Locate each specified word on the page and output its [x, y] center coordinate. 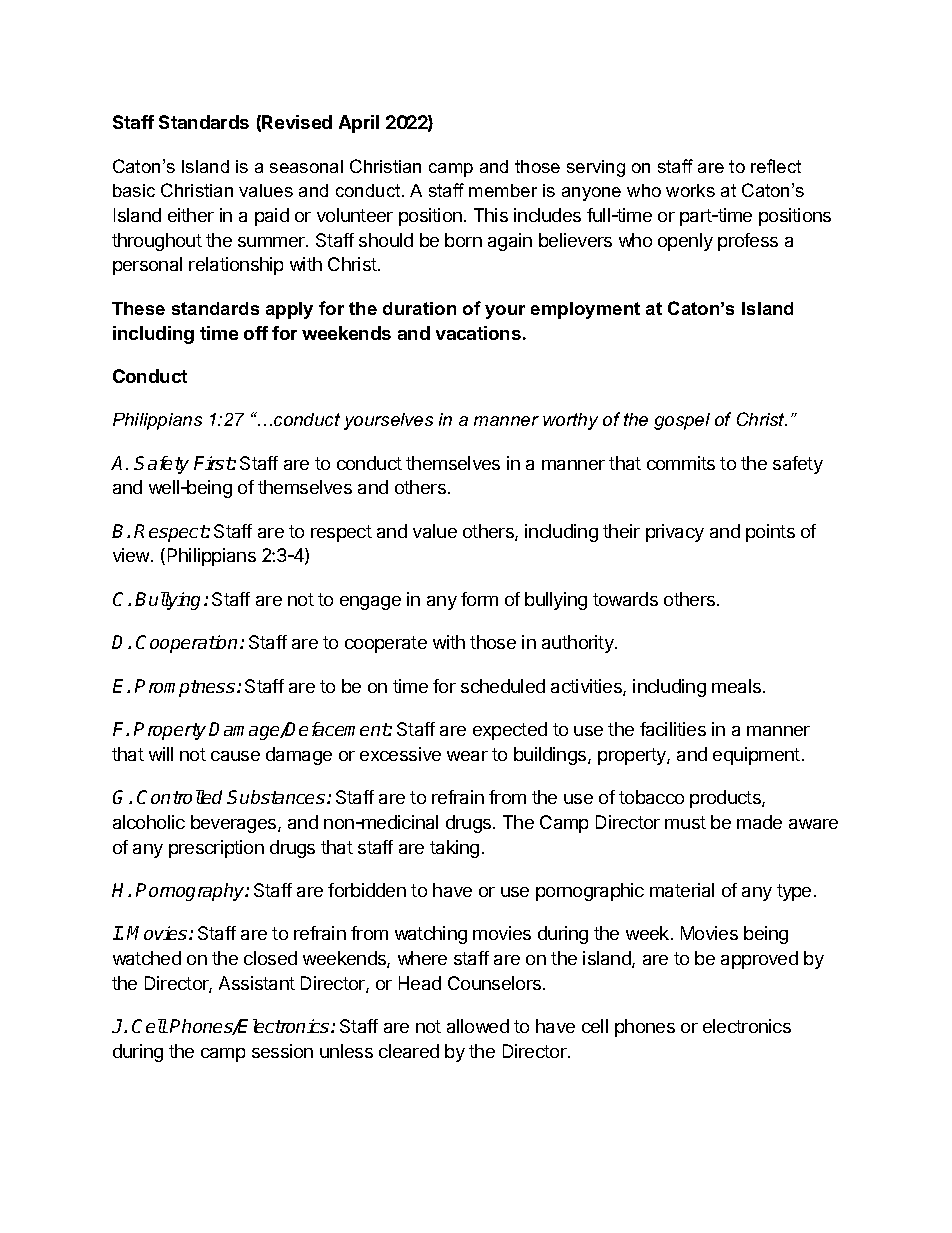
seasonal [306, 166]
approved [759, 960]
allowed [478, 1026]
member [503, 190]
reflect [776, 166]
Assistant [257, 983]
